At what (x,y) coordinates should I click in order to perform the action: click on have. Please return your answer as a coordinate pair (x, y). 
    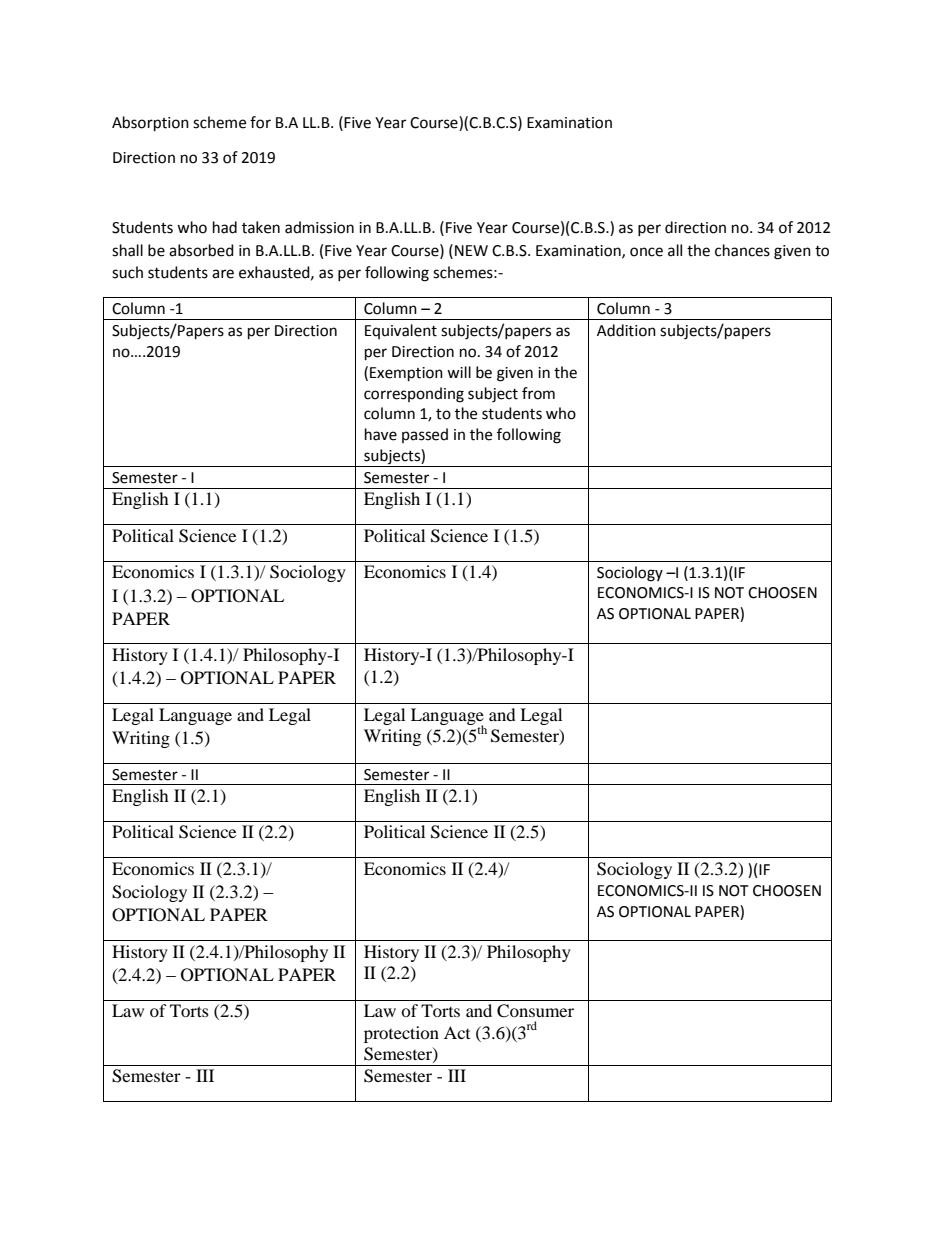
    Looking at the image, I should click on (381, 434).
